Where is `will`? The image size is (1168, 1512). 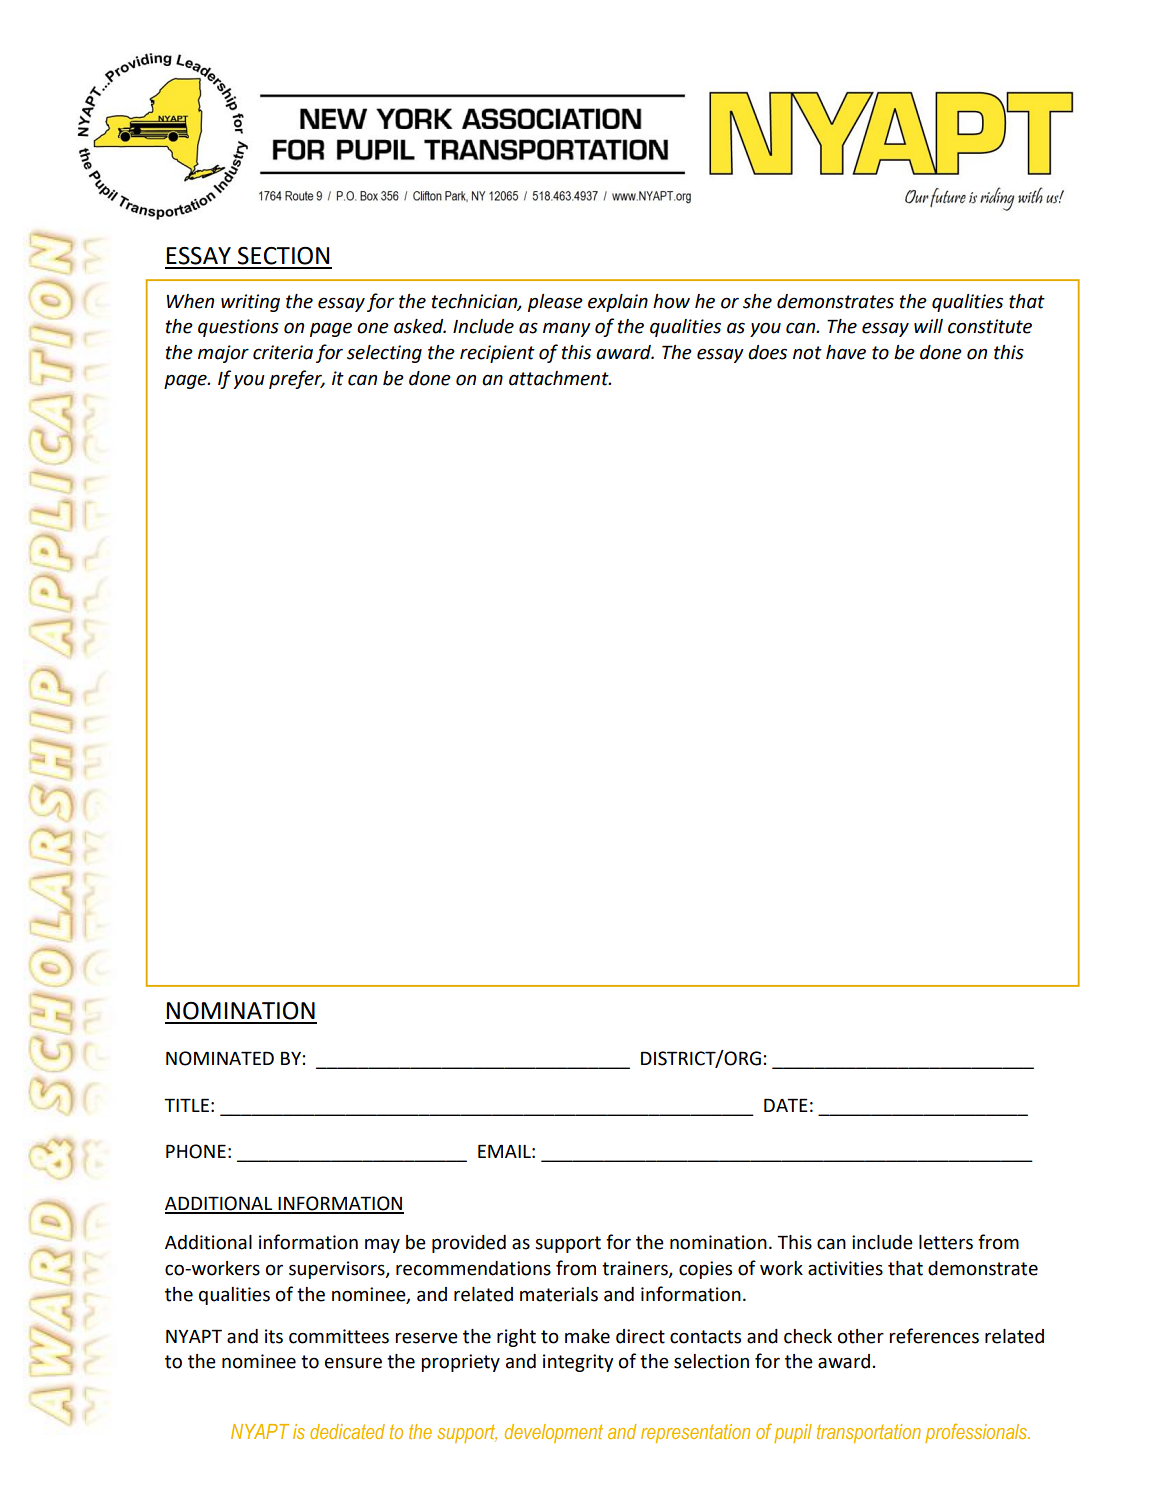 will is located at coordinates (928, 326).
